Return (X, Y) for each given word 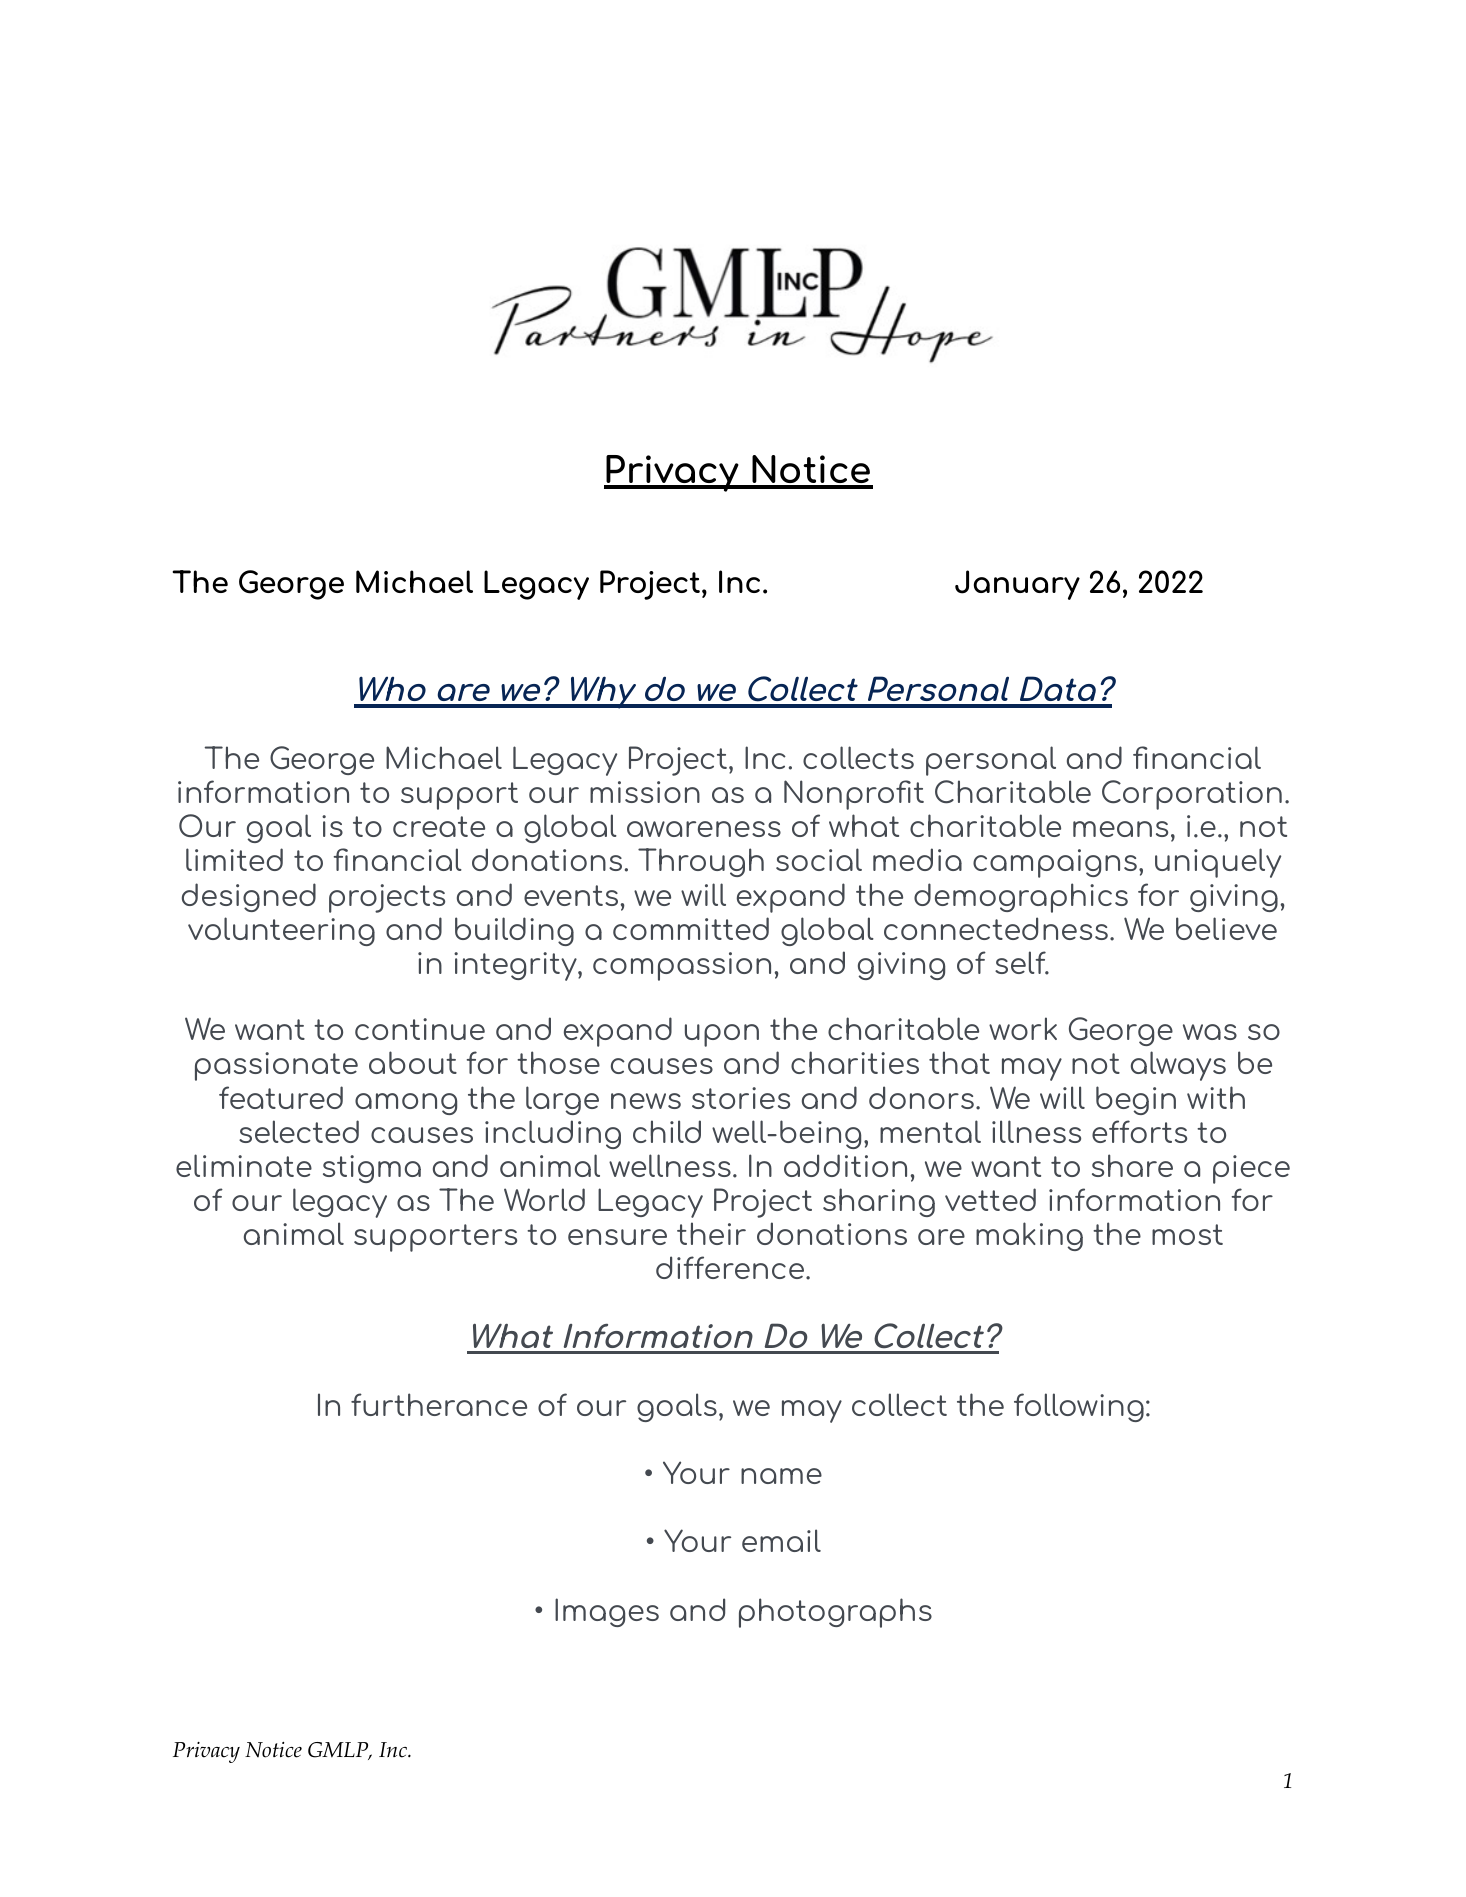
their (711, 1233)
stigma (372, 1169)
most (1187, 1234)
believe (1226, 928)
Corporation (1192, 795)
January (1017, 585)
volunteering (281, 931)
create (439, 826)
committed (691, 928)
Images (607, 1612)
